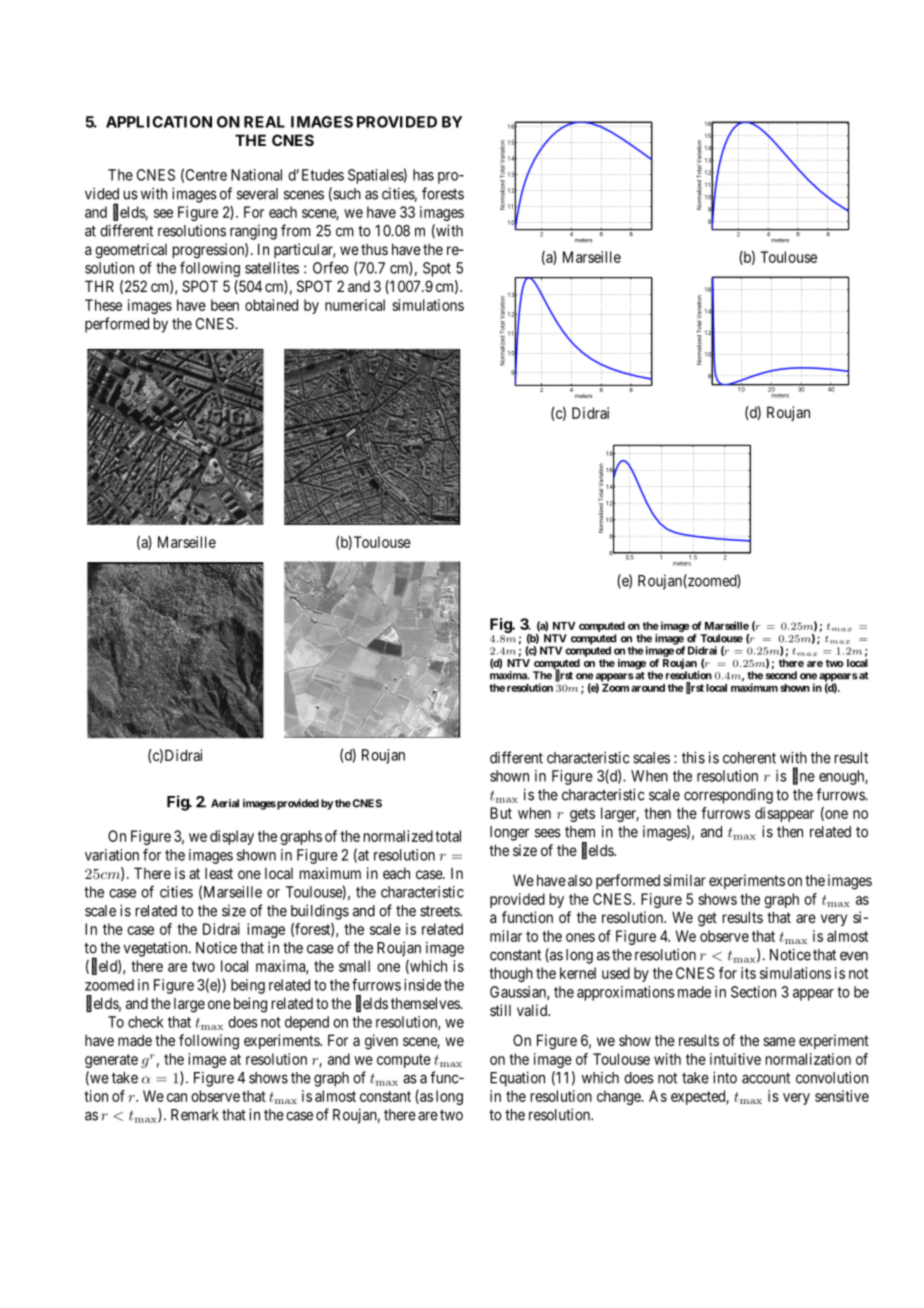  What do you see at coordinates (225, 803) in the page?
I see `Aerial` at bounding box center [225, 803].
